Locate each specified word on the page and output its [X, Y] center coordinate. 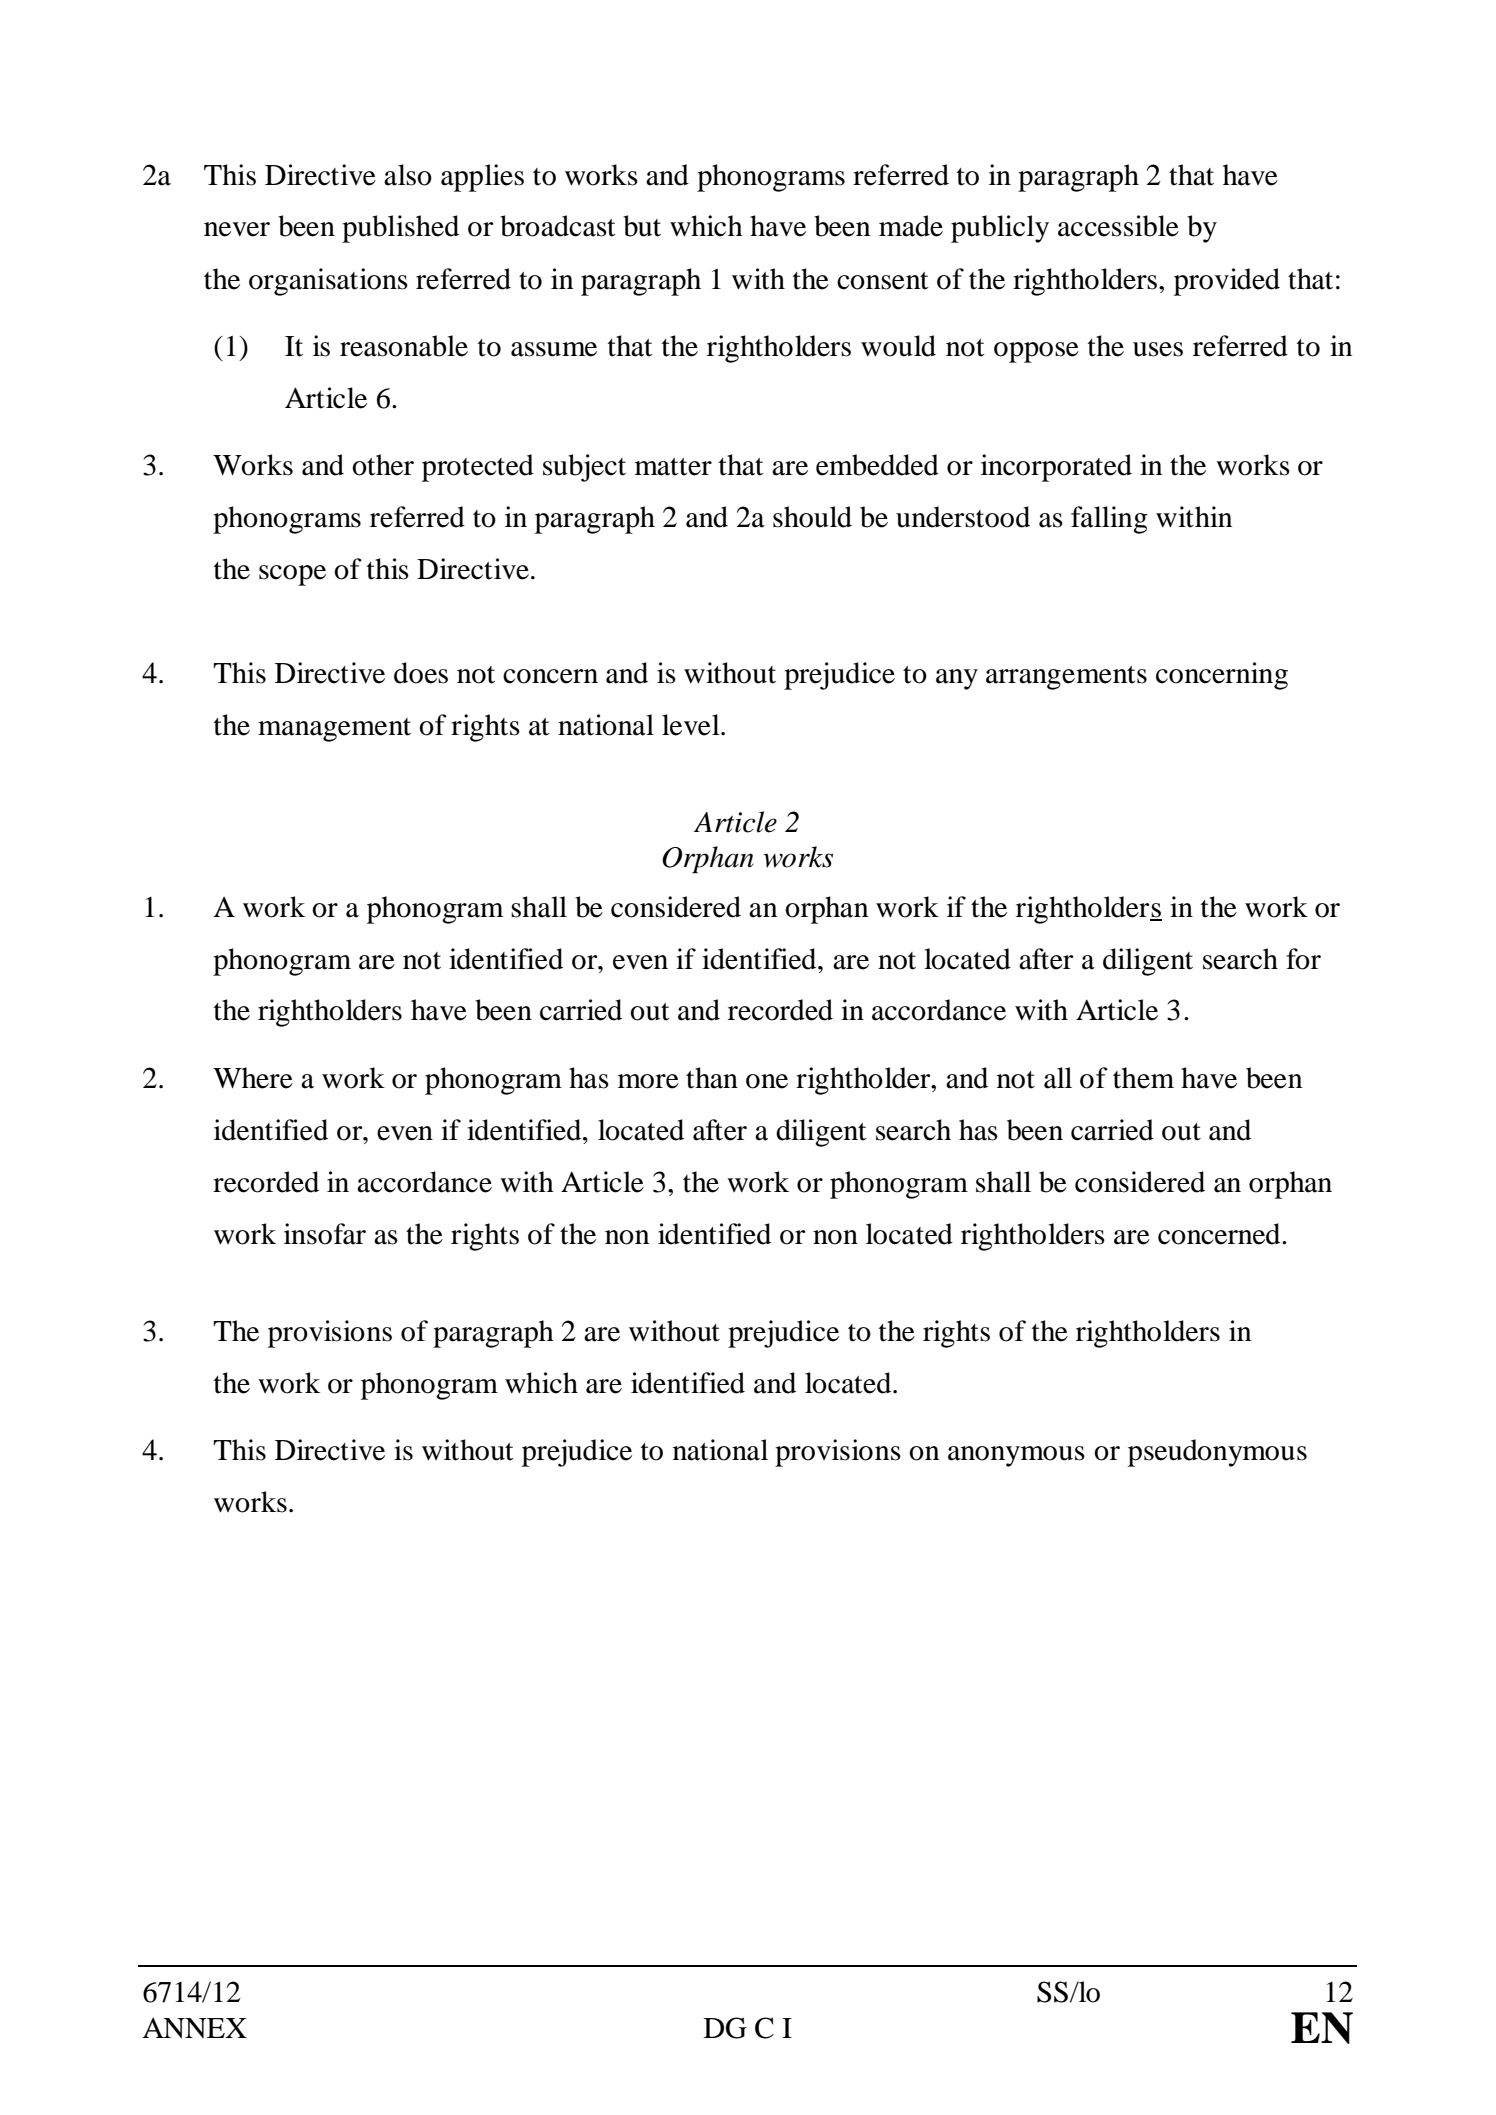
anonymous [1016, 1456]
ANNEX [194, 2028]
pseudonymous [1217, 1453]
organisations [328, 282]
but [642, 226]
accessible [1118, 226]
